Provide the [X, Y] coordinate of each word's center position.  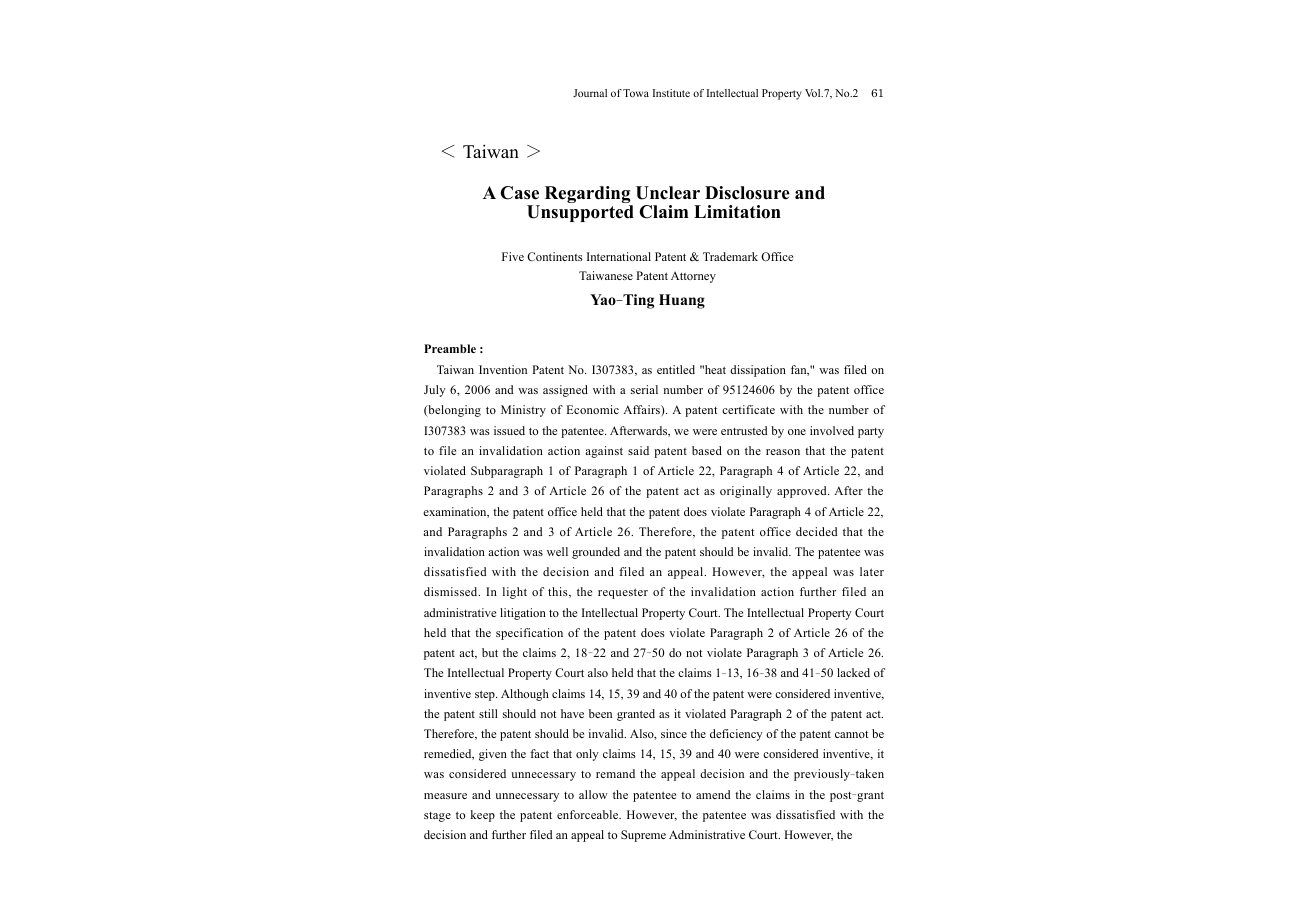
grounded [596, 553]
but [490, 652]
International [619, 256]
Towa [636, 93]
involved [832, 430]
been [600, 713]
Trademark [730, 256]
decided [817, 531]
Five [513, 256]
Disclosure [747, 193]
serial [644, 389]
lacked [853, 672]
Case [519, 193]
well [557, 551]
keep [483, 816]
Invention [503, 369]
